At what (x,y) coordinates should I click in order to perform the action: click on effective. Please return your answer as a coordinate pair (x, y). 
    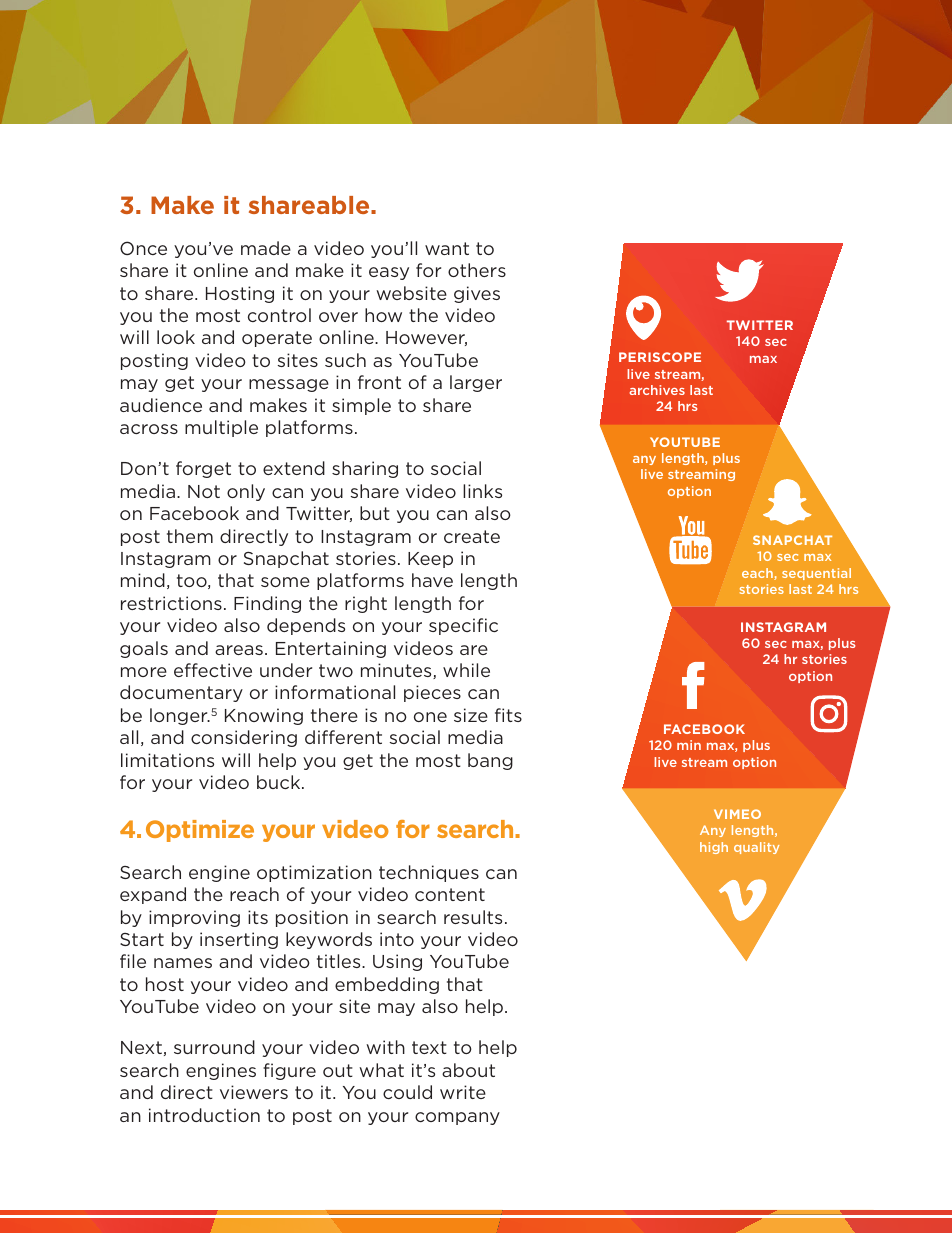
    Looking at the image, I should click on (213, 670).
